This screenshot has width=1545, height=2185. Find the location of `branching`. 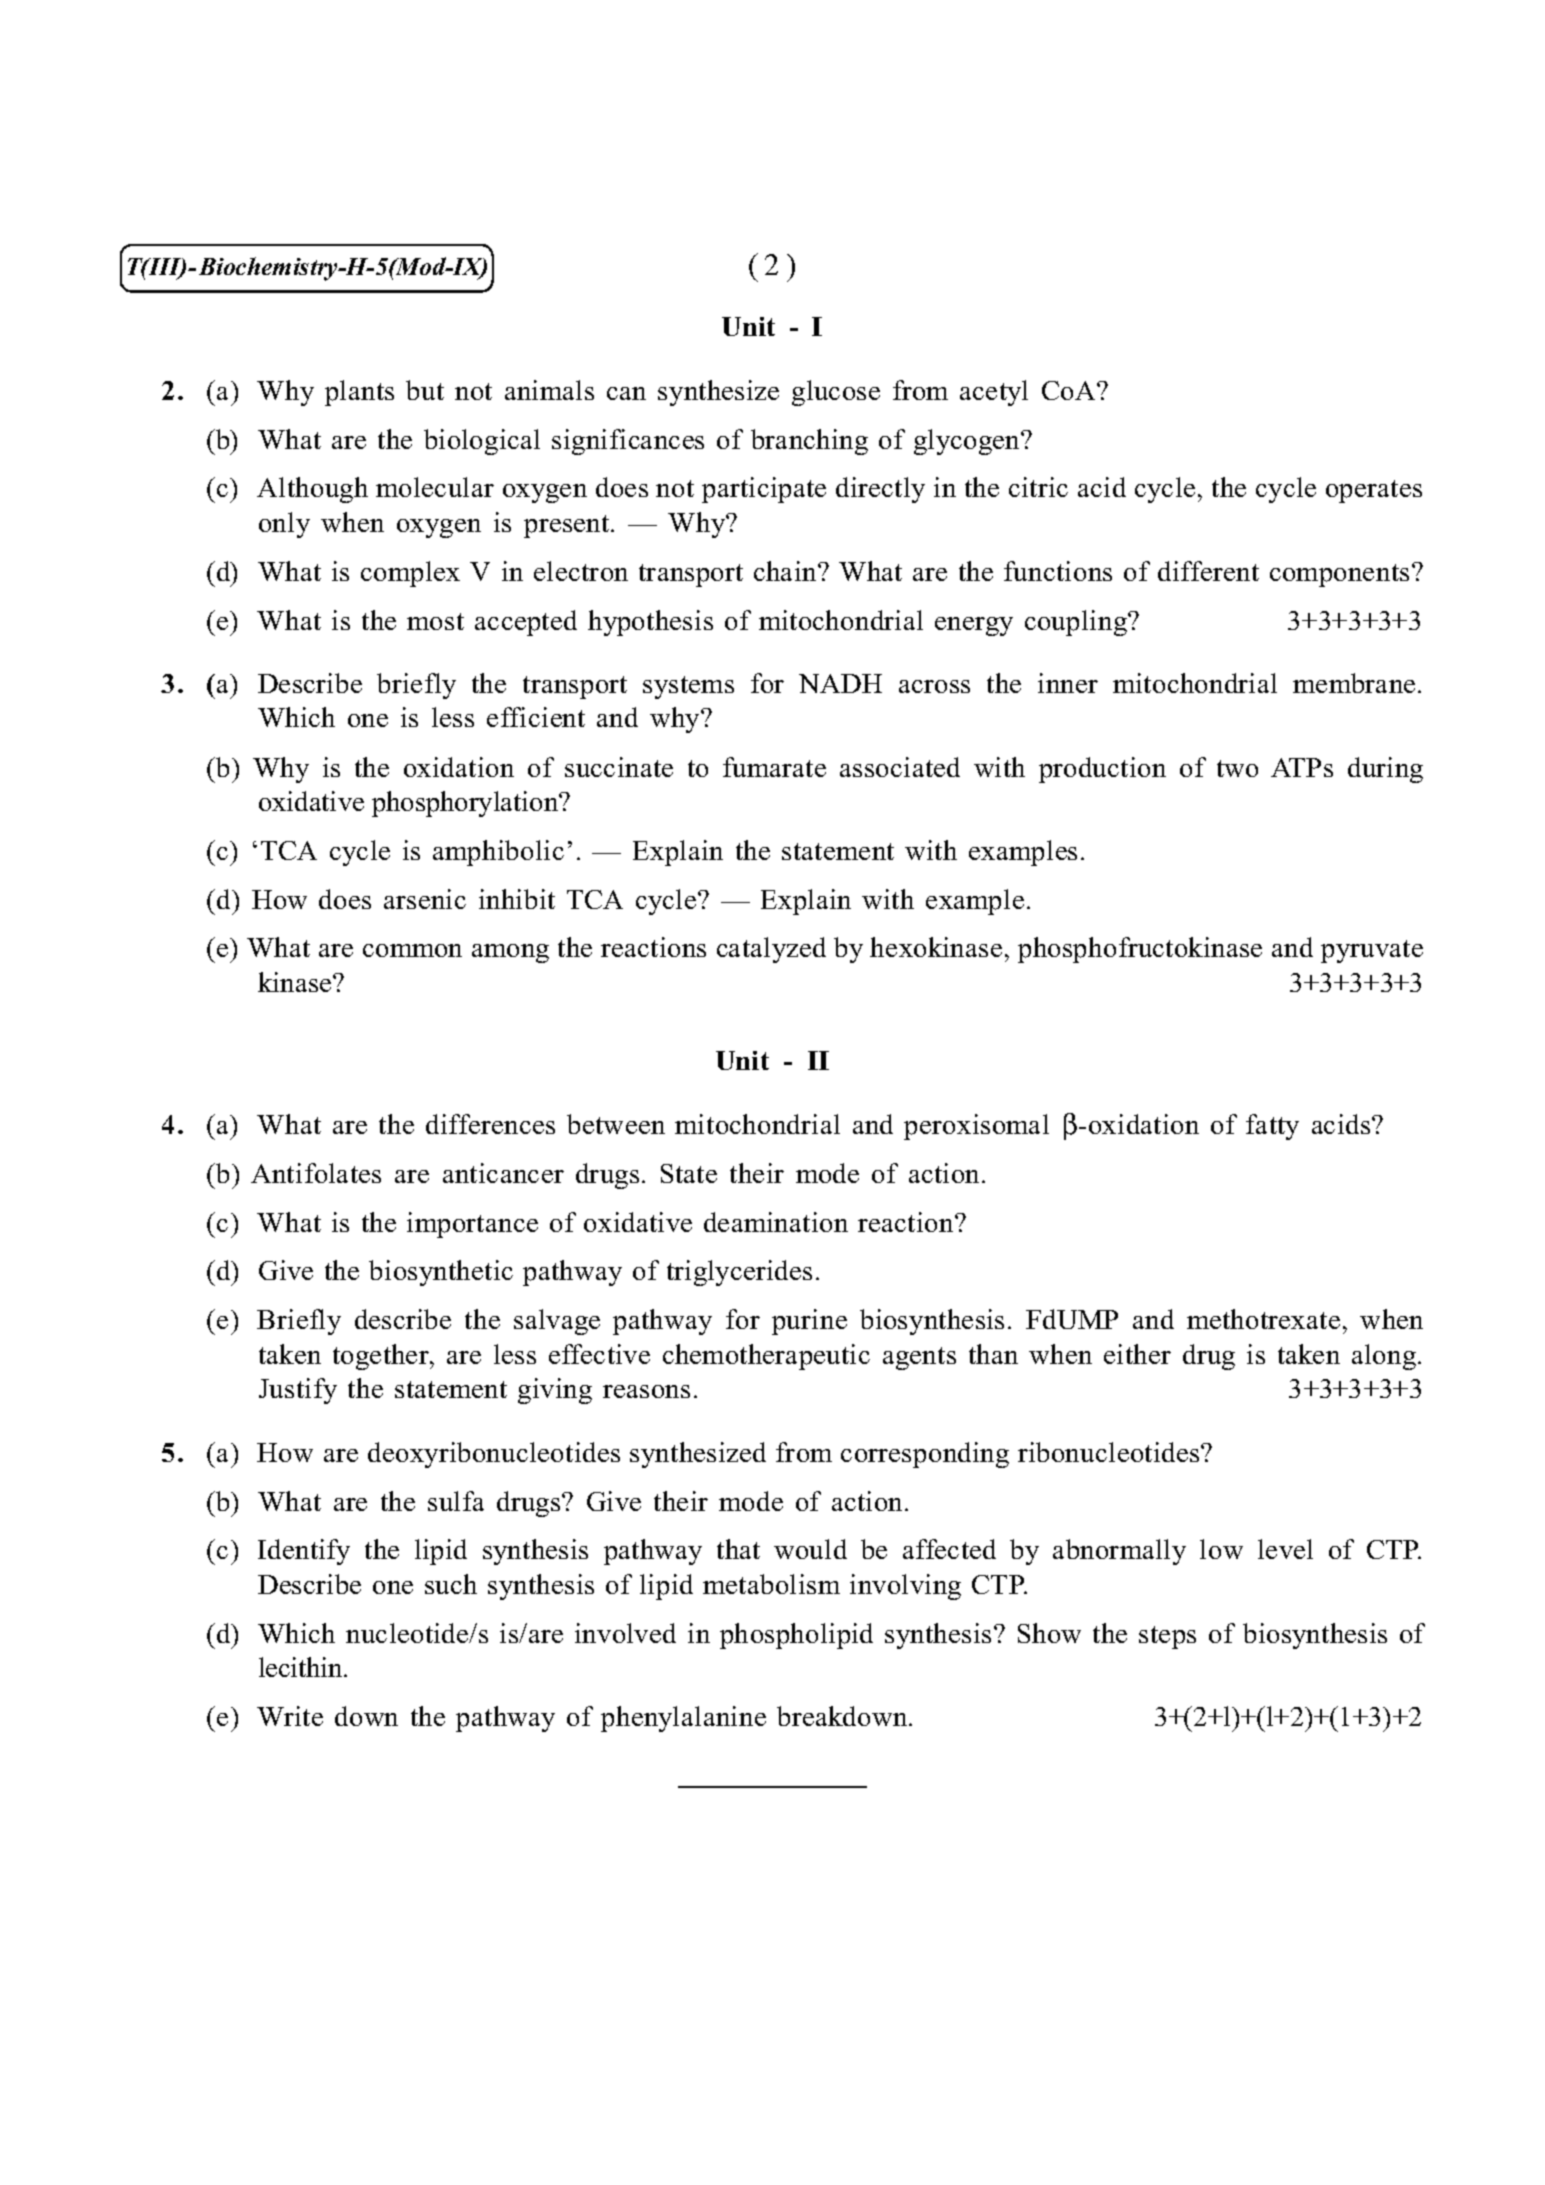

branching is located at coordinates (809, 442).
